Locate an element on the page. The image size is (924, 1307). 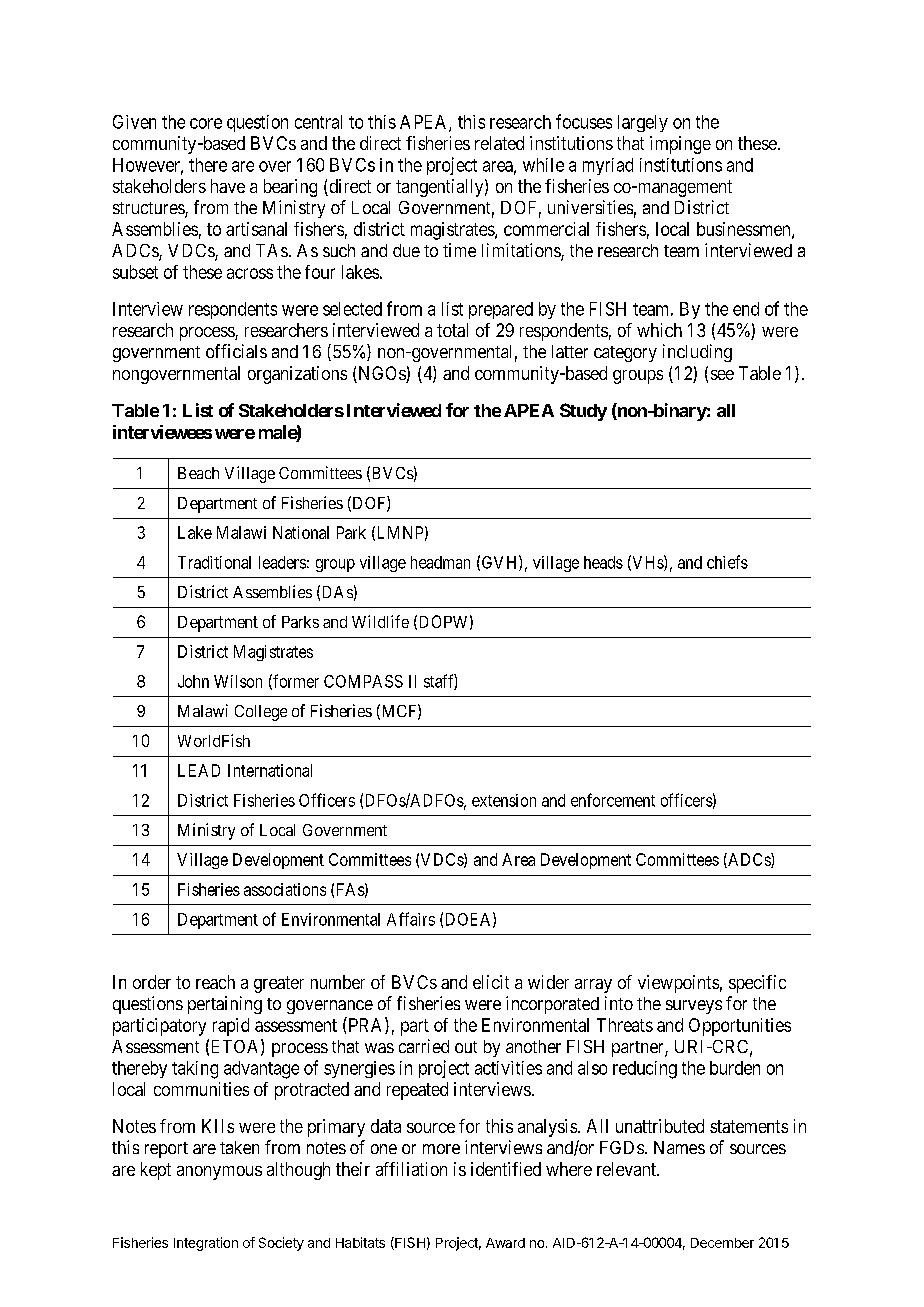
related is located at coordinates (499, 143).
